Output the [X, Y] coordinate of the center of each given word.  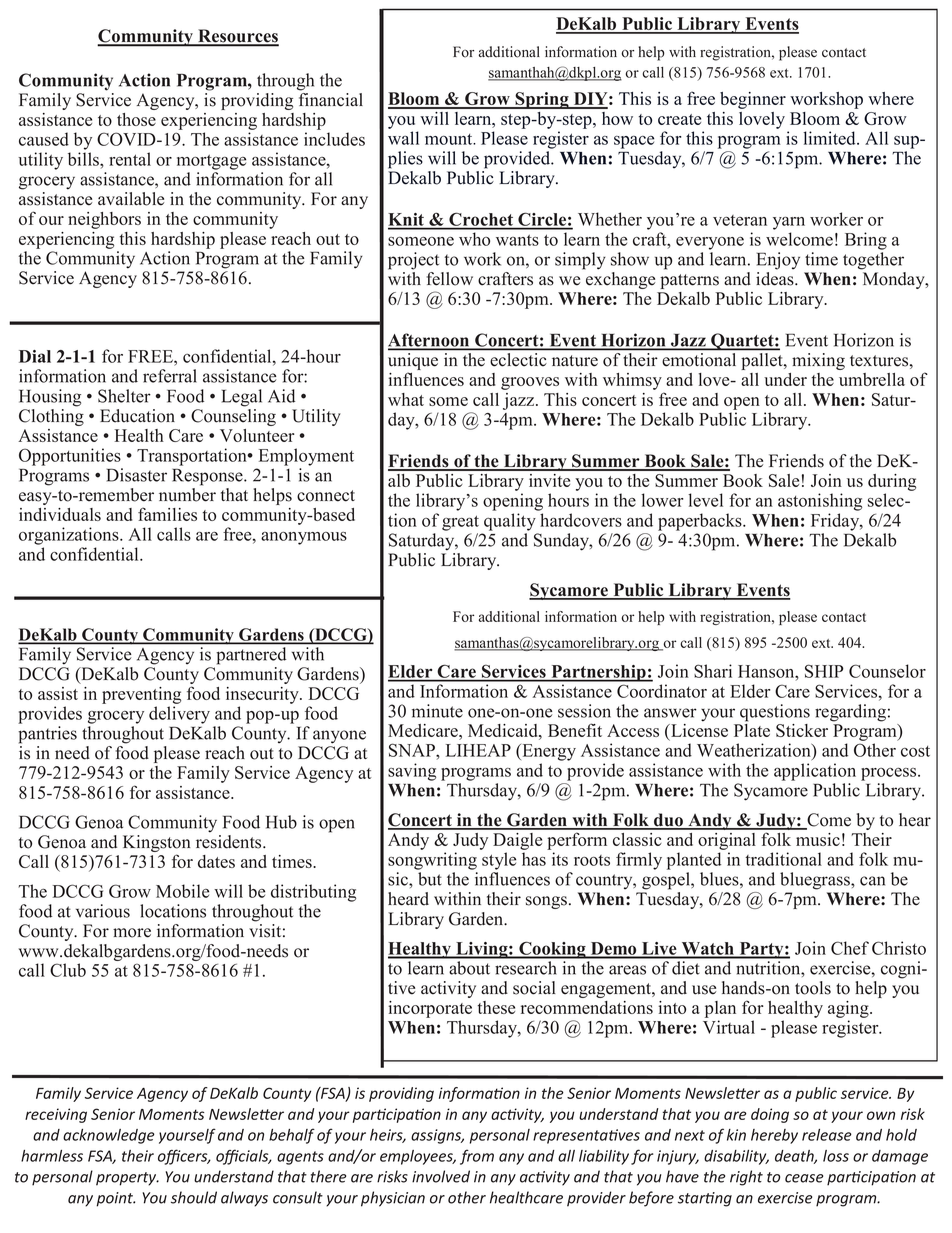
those [136, 119]
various [103, 911]
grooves [530, 383]
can [872, 881]
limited [830, 138]
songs [546, 902]
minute [437, 711]
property [127, 1179]
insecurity [263, 695]
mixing [818, 361]
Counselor [887, 671]
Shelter [124, 396]
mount [450, 139]
